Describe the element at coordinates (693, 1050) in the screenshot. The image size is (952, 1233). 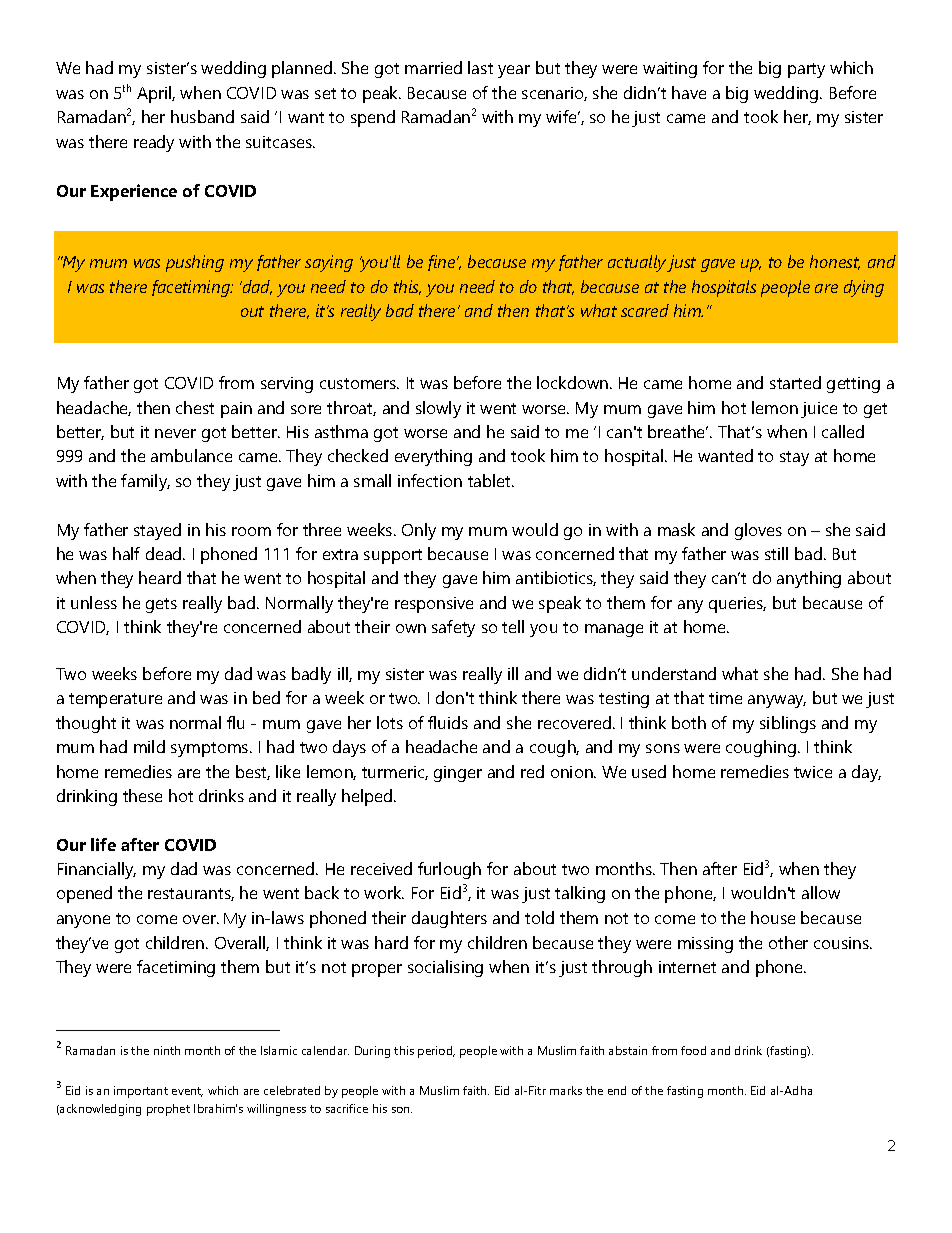
I see `food` at that location.
